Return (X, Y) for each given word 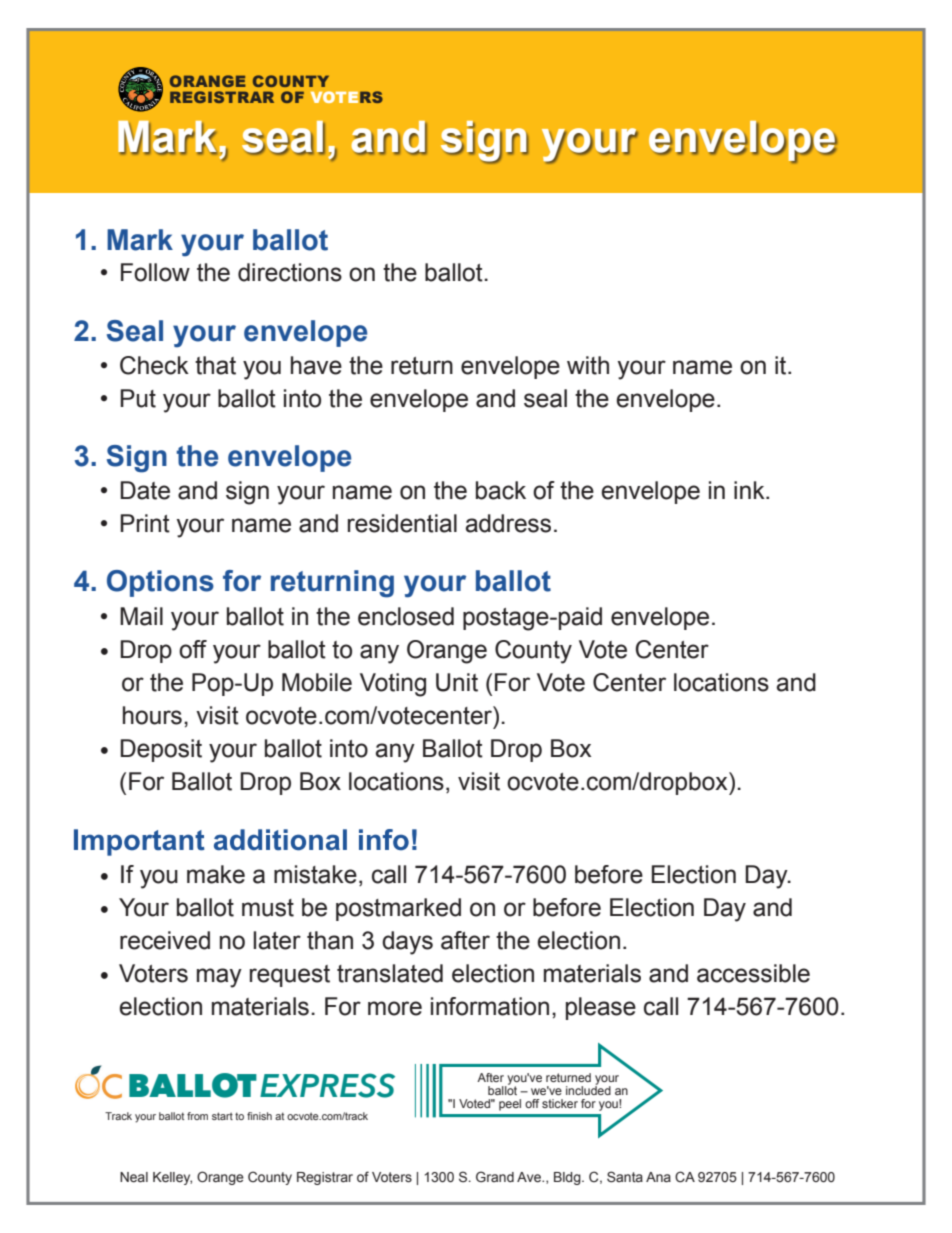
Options (160, 583)
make (216, 874)
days (407, 943)
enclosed (406, 616)
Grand (495, 1176)
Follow (155, 272)
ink (750, 490)
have (316, 365)
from (197, 1116)
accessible (753, 973)
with (588, 365)
